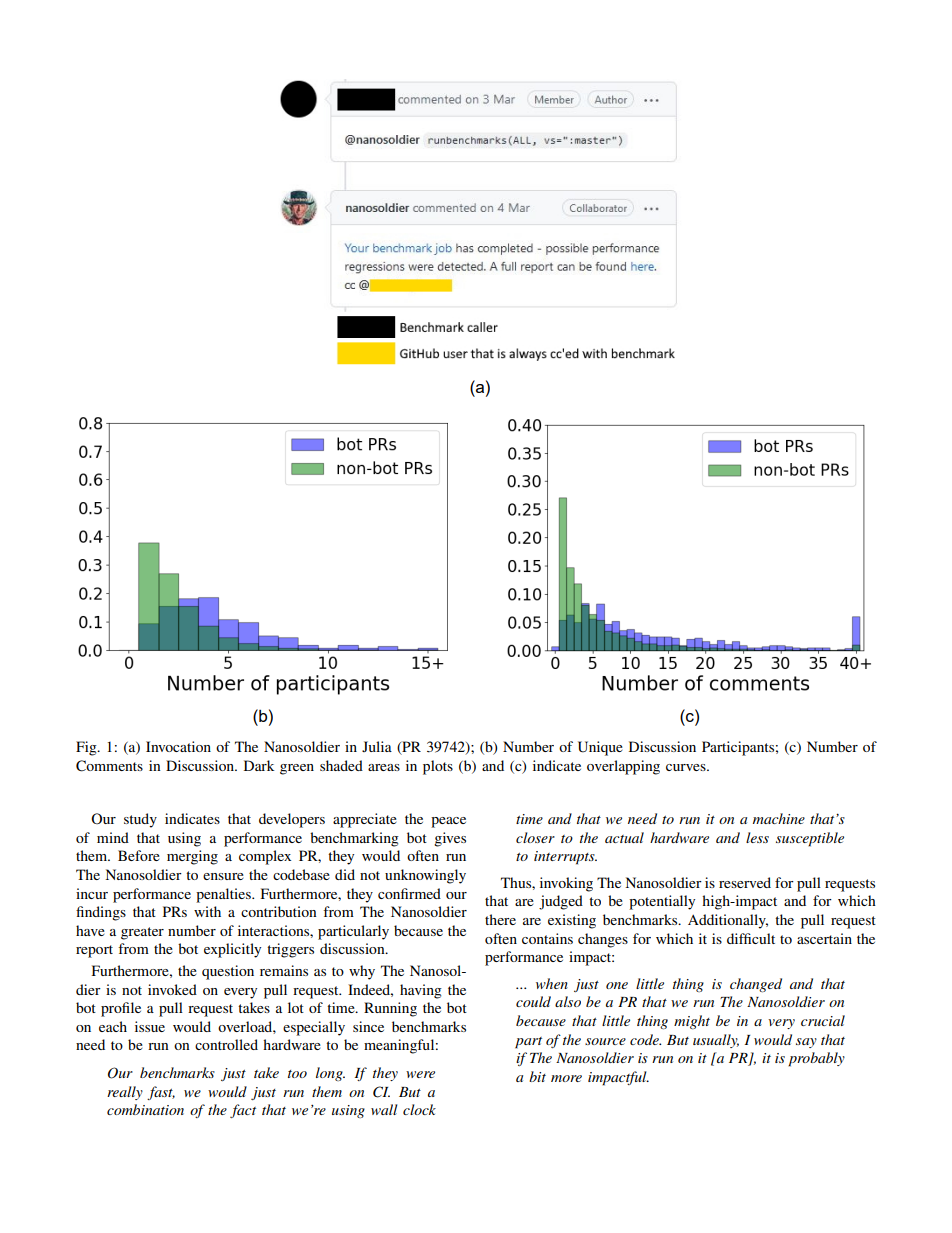 The image size is (952, 1233). What do you see at coordinates (228, 972) in the document?
I see `question` at bounding box center [228, 972].
